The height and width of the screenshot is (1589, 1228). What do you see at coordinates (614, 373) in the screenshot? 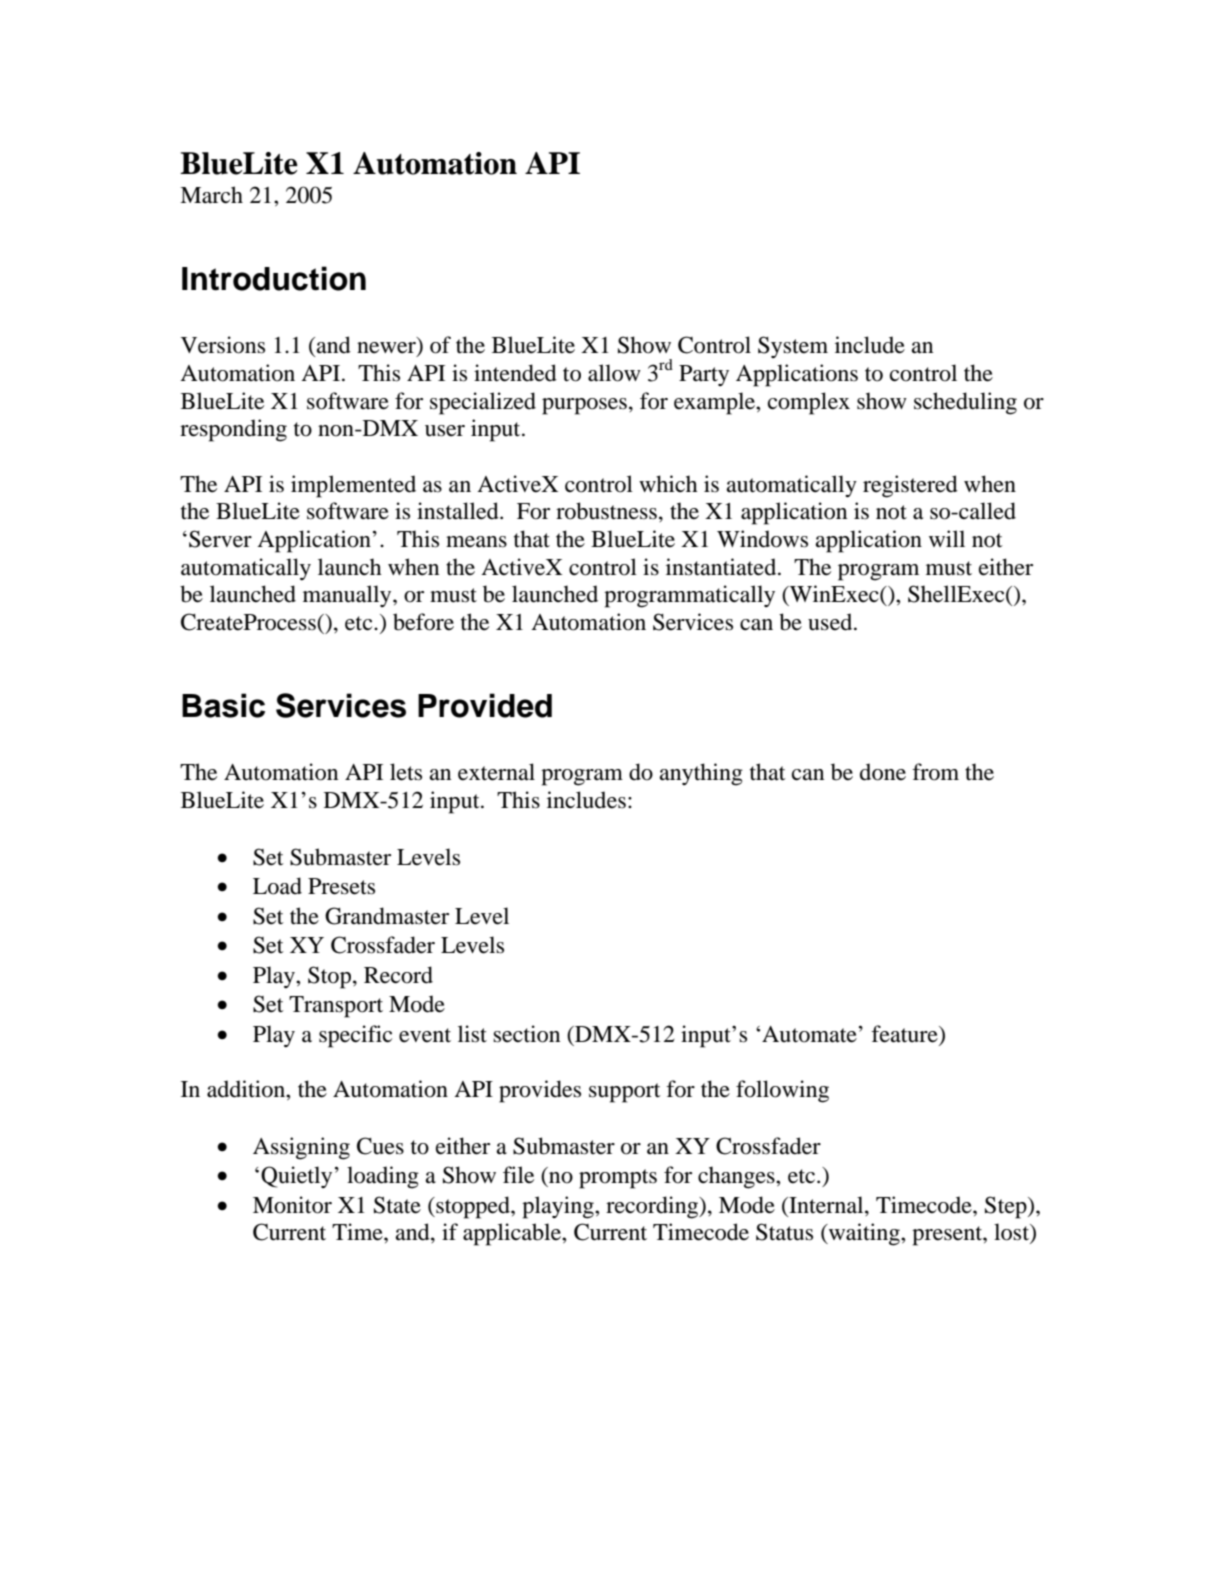
I see `allow` at bounding box center [614, 373].
